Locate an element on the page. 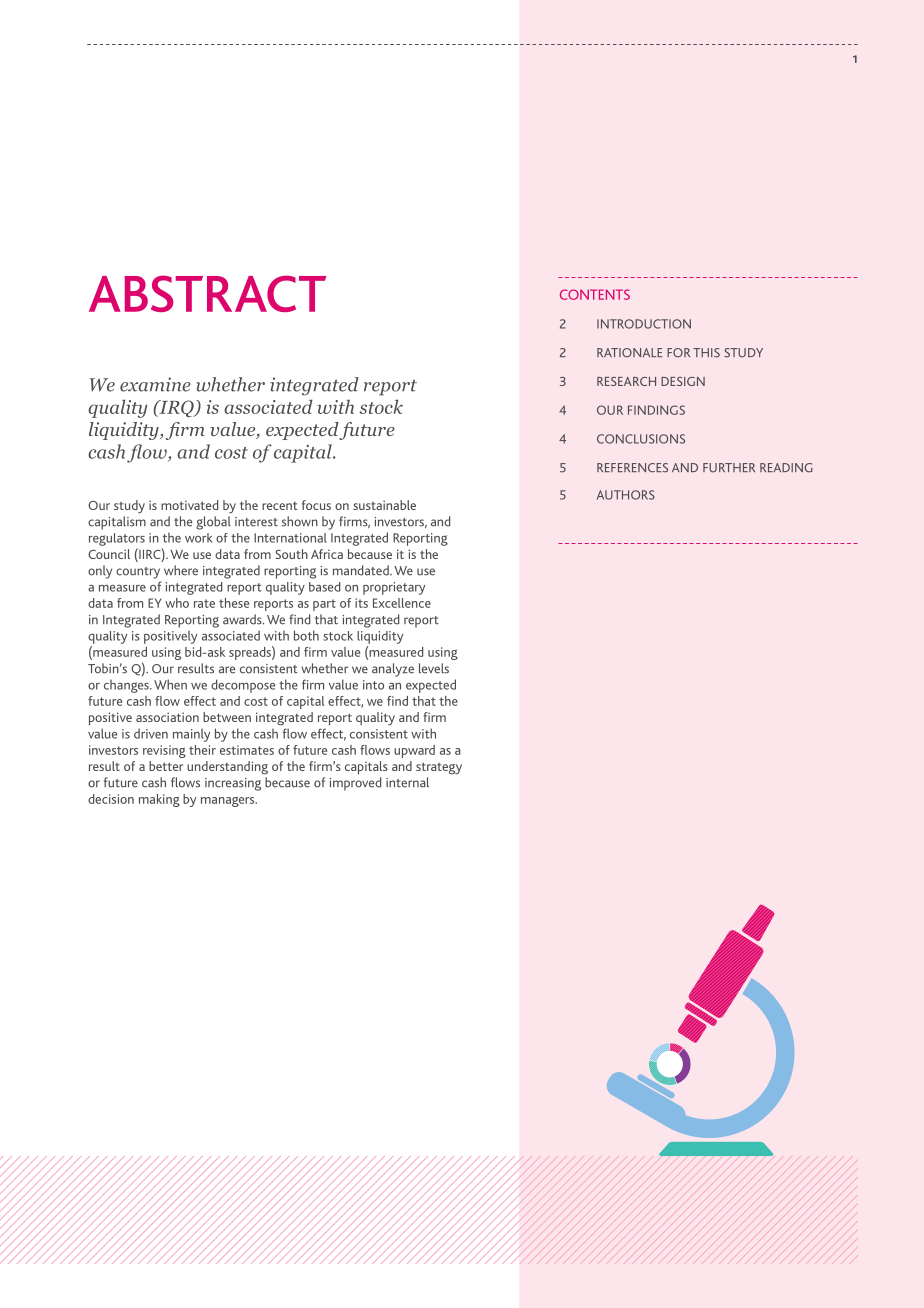 The image size is (924, 1308). When is located at coordinates (170, 684).
